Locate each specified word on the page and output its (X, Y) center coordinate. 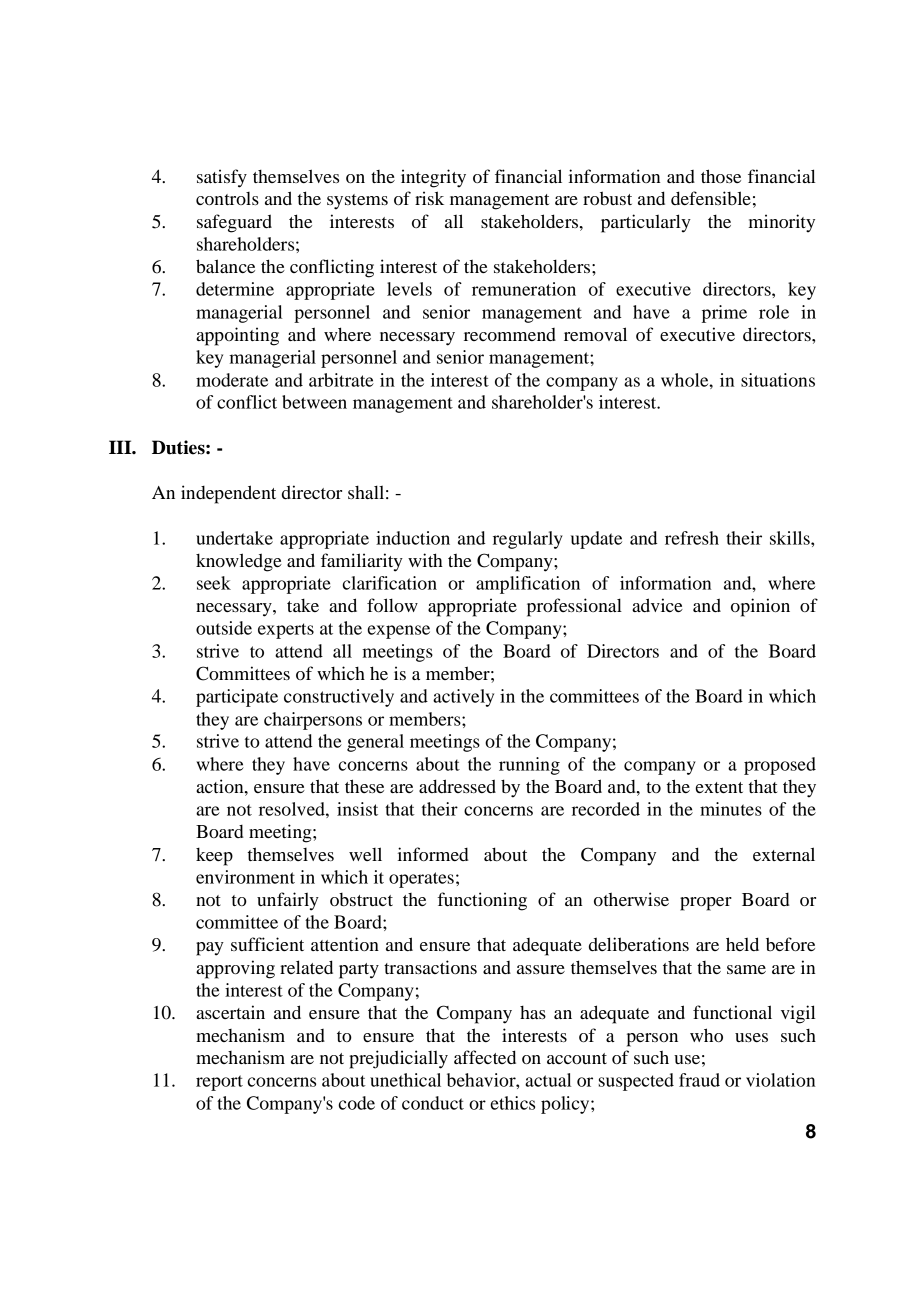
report (219, 1083)
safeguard (234, 223)
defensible (711, 198)
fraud (699, 1080)
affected (485, 1057)
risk (429, 198)
